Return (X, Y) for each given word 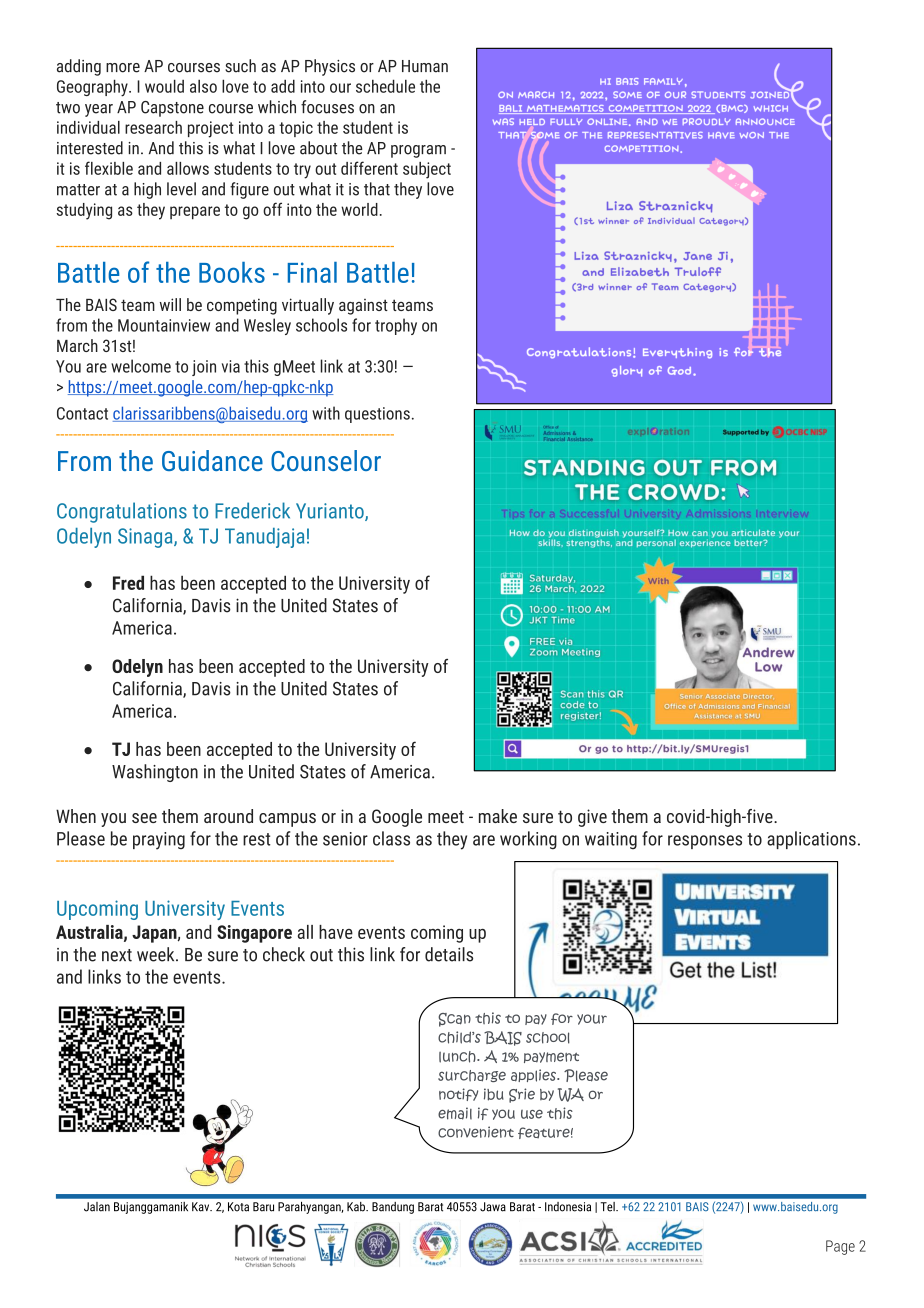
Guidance (212, 460)
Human (425, 66)
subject (427, 170)
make (498, 816)
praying (159, 841)
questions (377, 415)
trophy (396, 326)
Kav (202, 1207)
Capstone (172, 109)
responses (705, 842)
